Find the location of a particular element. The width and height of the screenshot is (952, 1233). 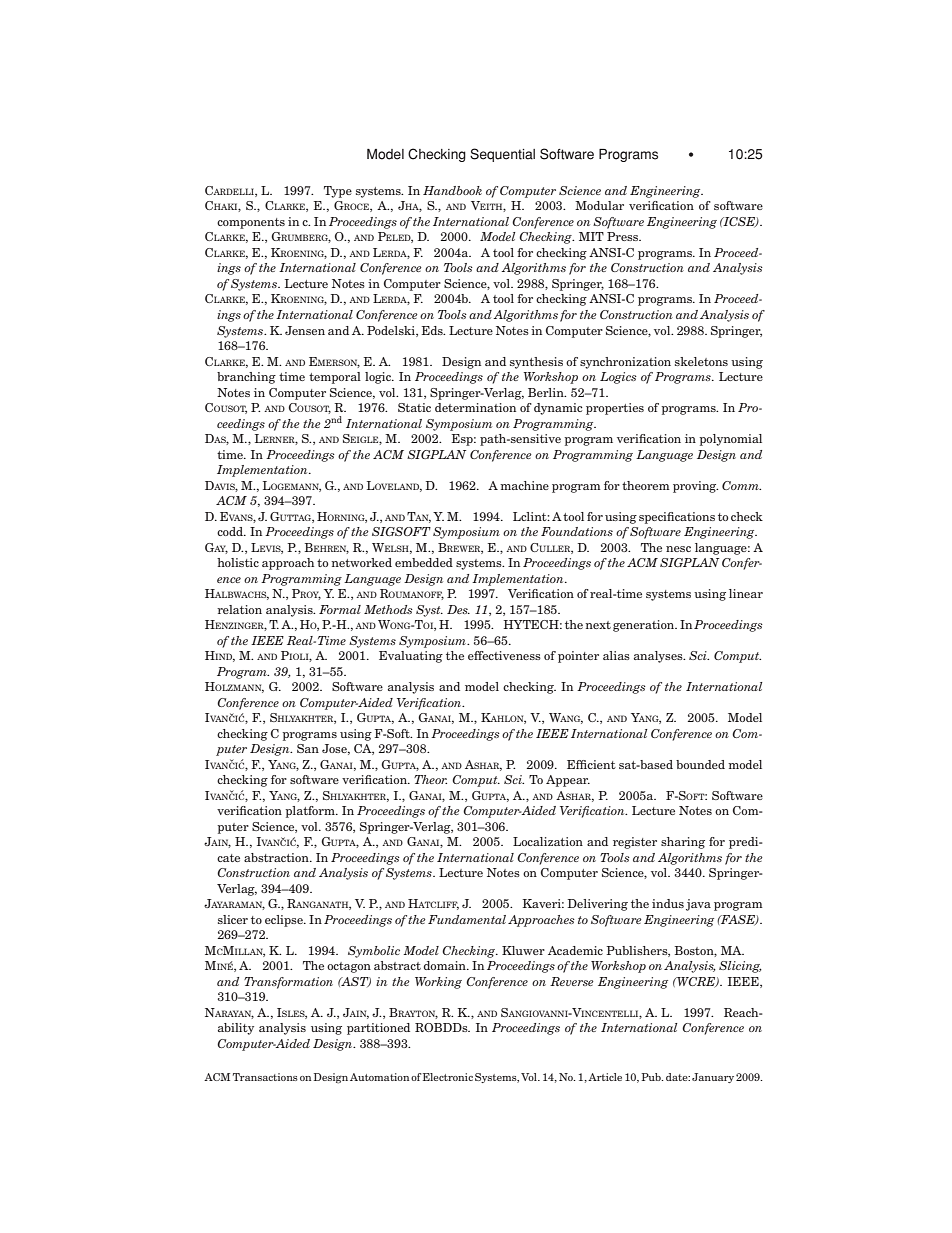

Press is located at coordinates (624, 236).
